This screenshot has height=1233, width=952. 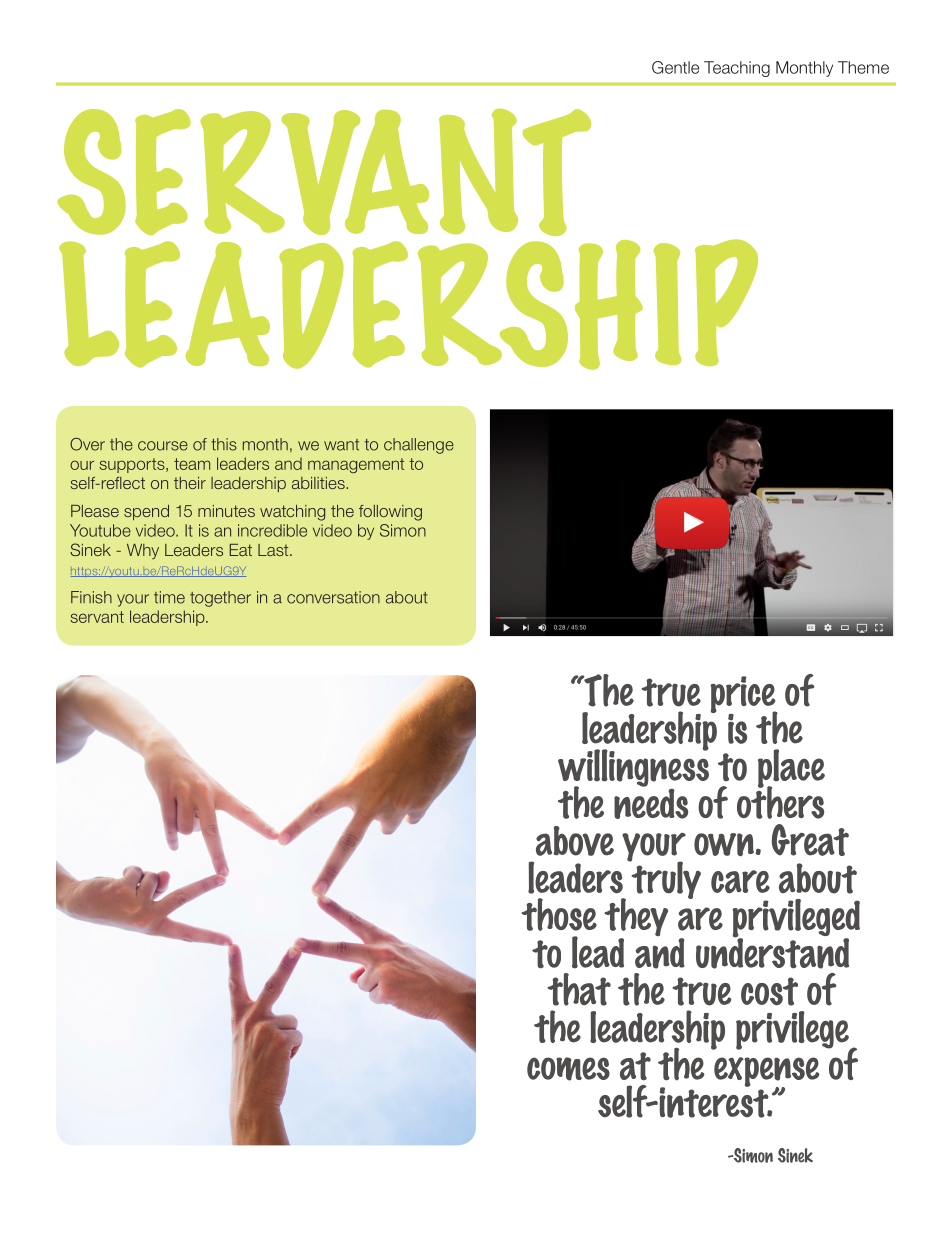 I want to click on Teaching, so click(x=737, y=69).
